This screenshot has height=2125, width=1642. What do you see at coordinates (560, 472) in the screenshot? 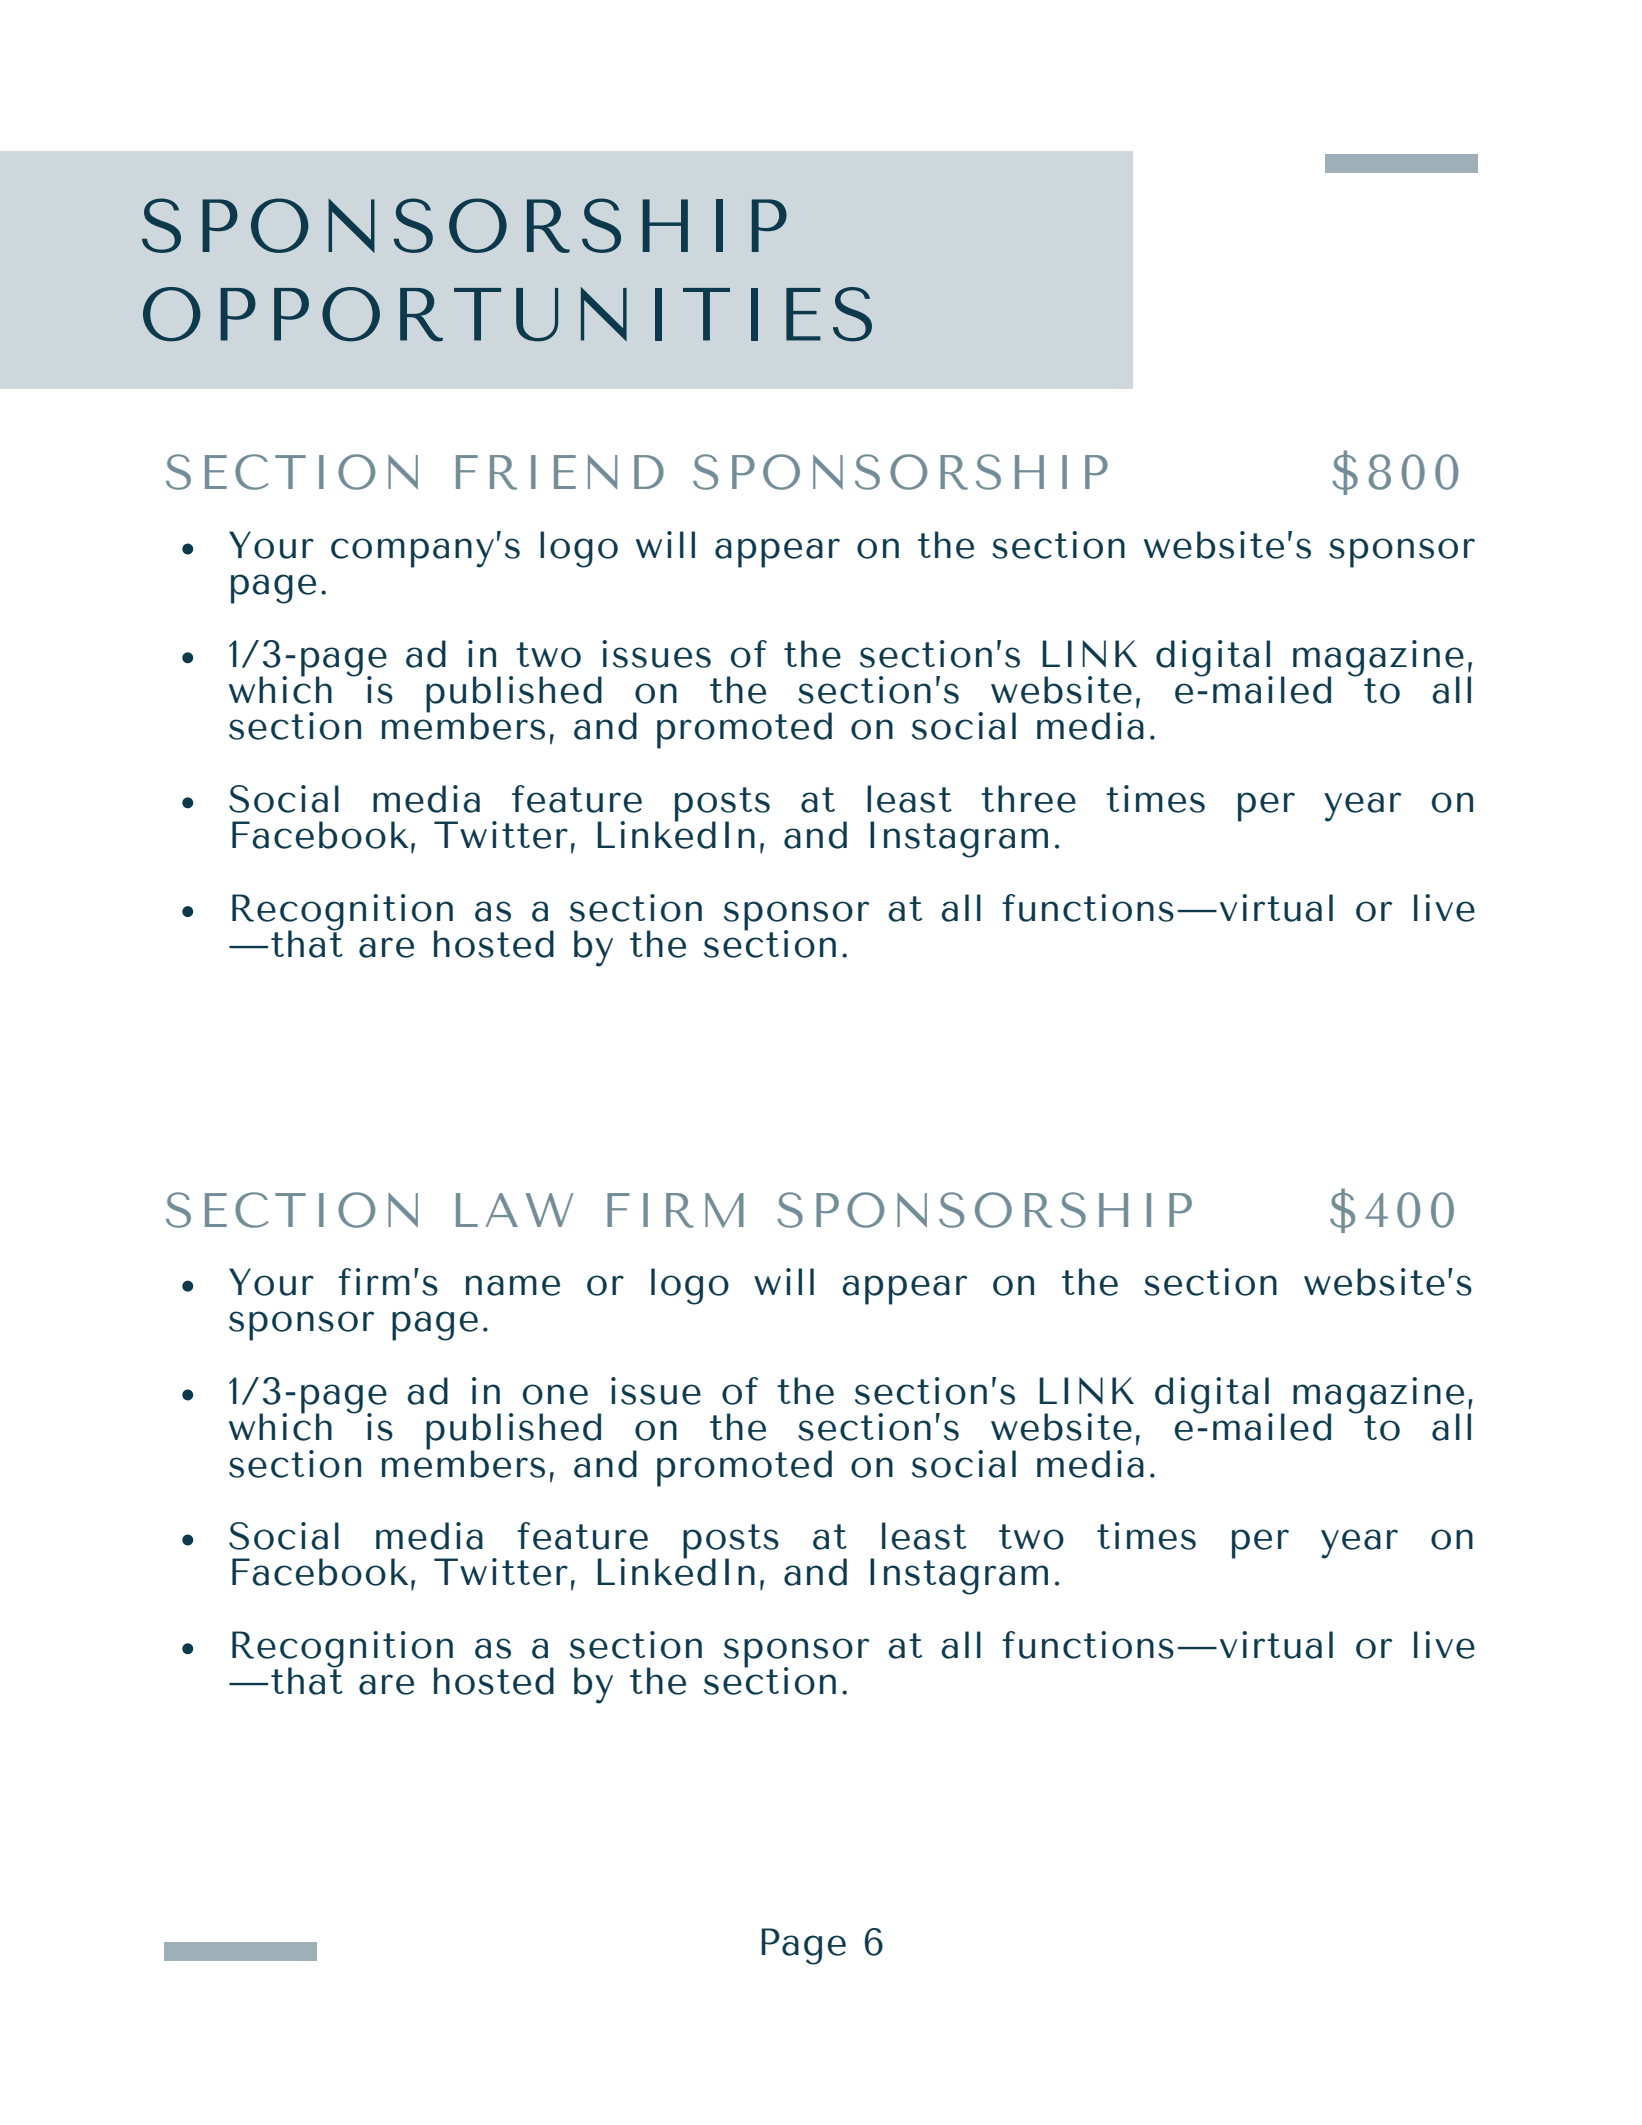
I see `FRIEND` at bounding box center [560, 472].
